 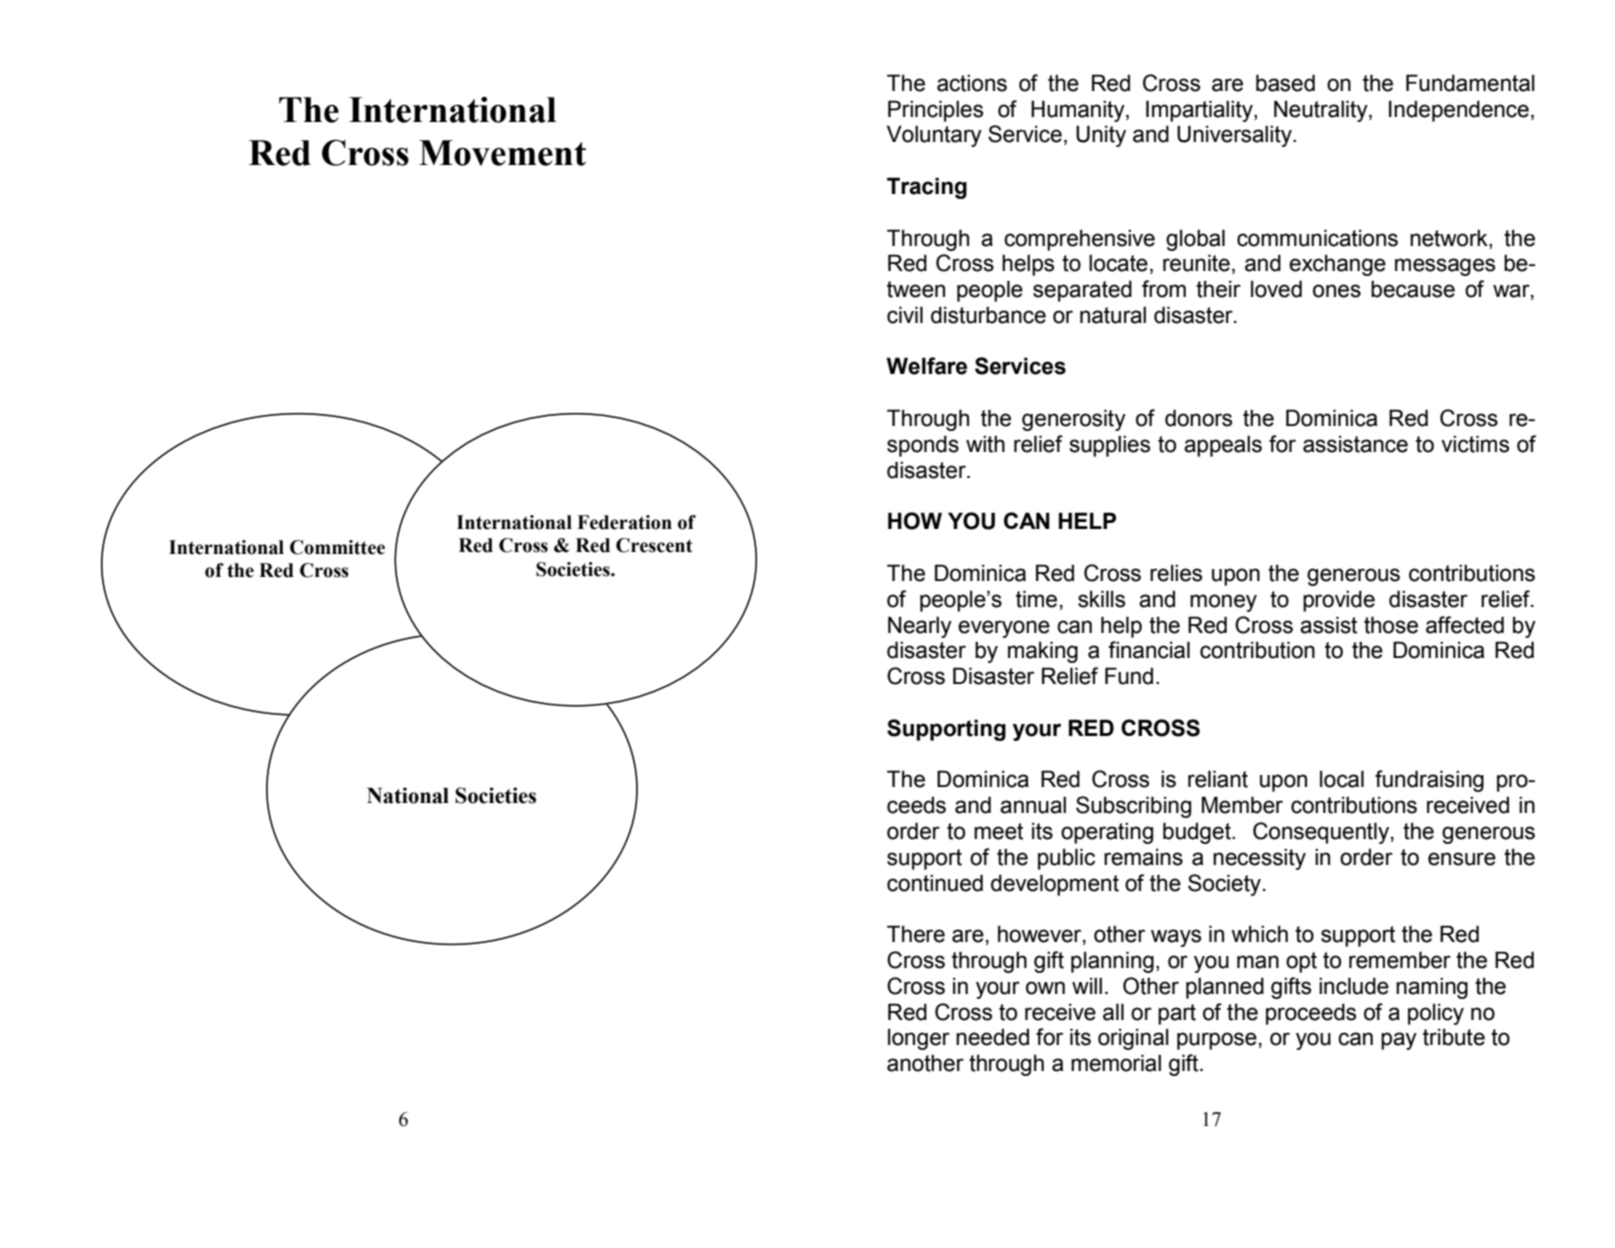 What do you see at coordinates (992, 1037) in the screenshot?
I see `needed` at bounding box center [992, 1037].
